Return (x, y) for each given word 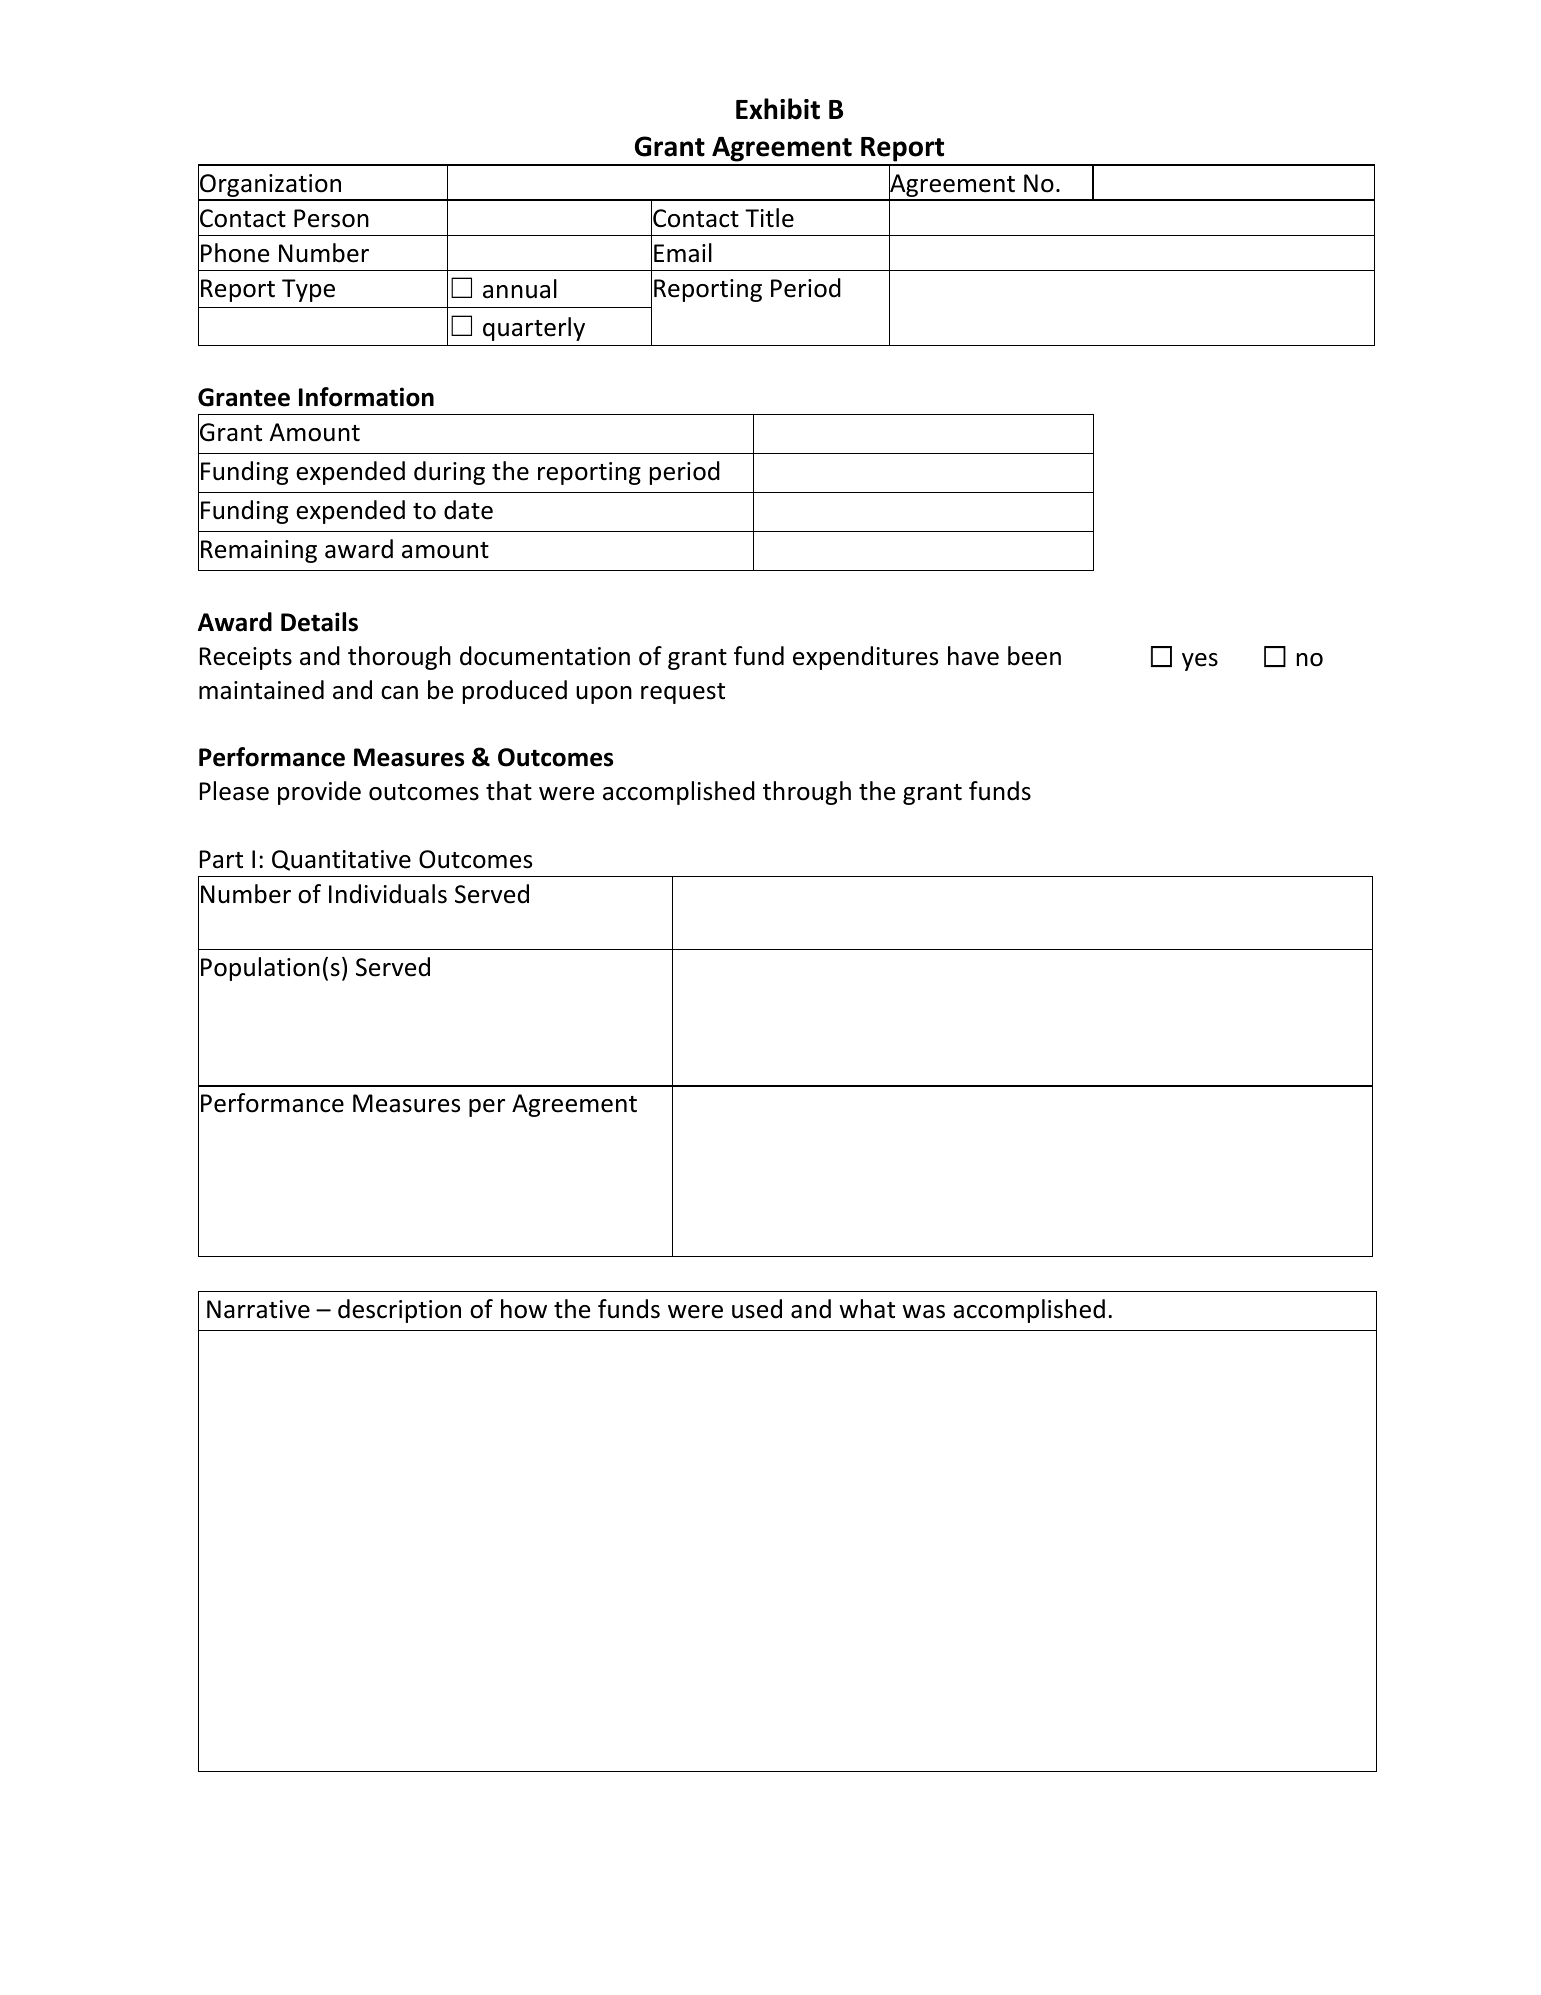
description (399, 1311)
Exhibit (778, 109)
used (757, 1309)
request (683, 693)
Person (331, 218)
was (923, 1312)
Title (769, 218)
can (399, 693)
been (1034, 656)
